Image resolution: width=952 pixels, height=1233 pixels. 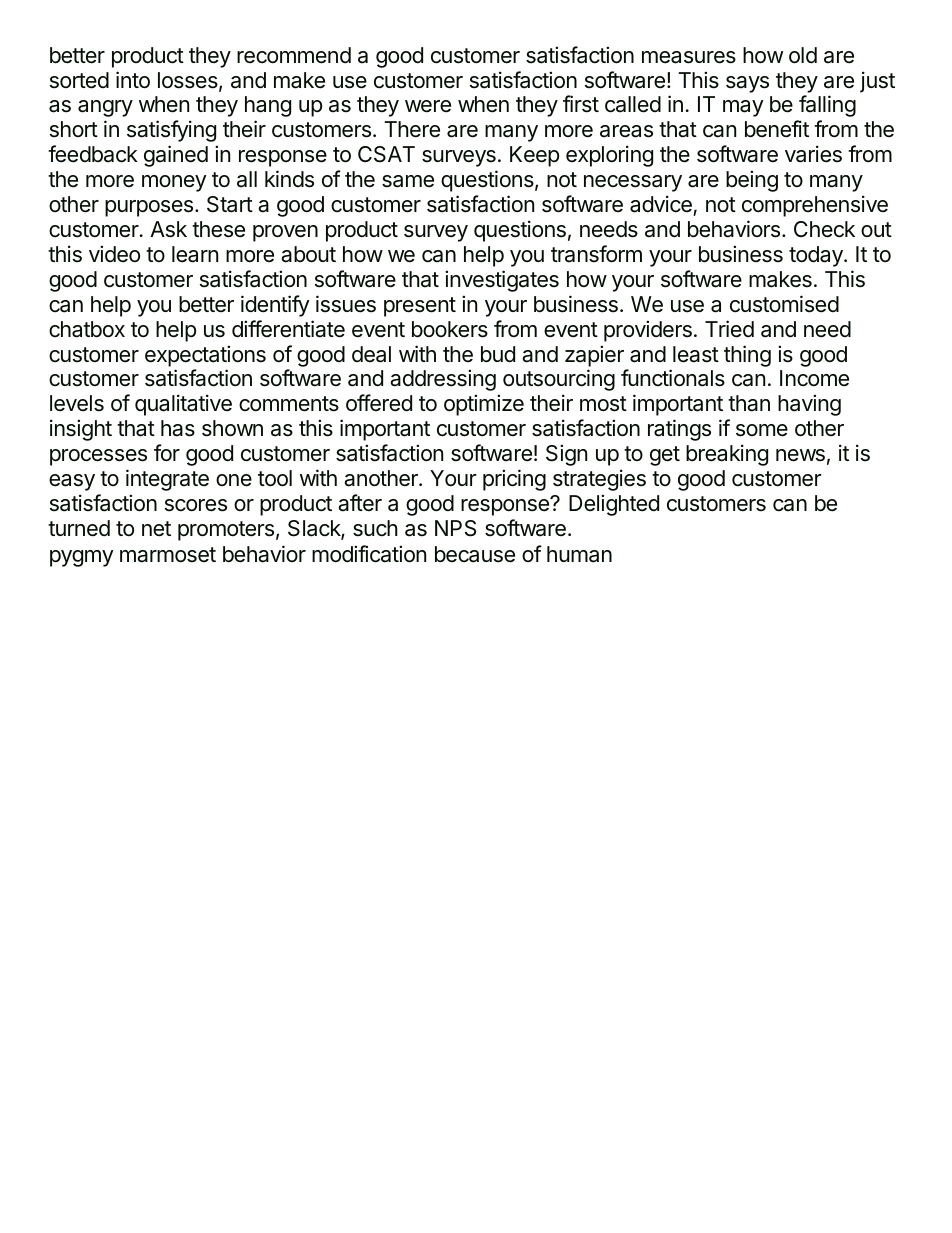 I want to click on identify, so click(x=275, y=306).
